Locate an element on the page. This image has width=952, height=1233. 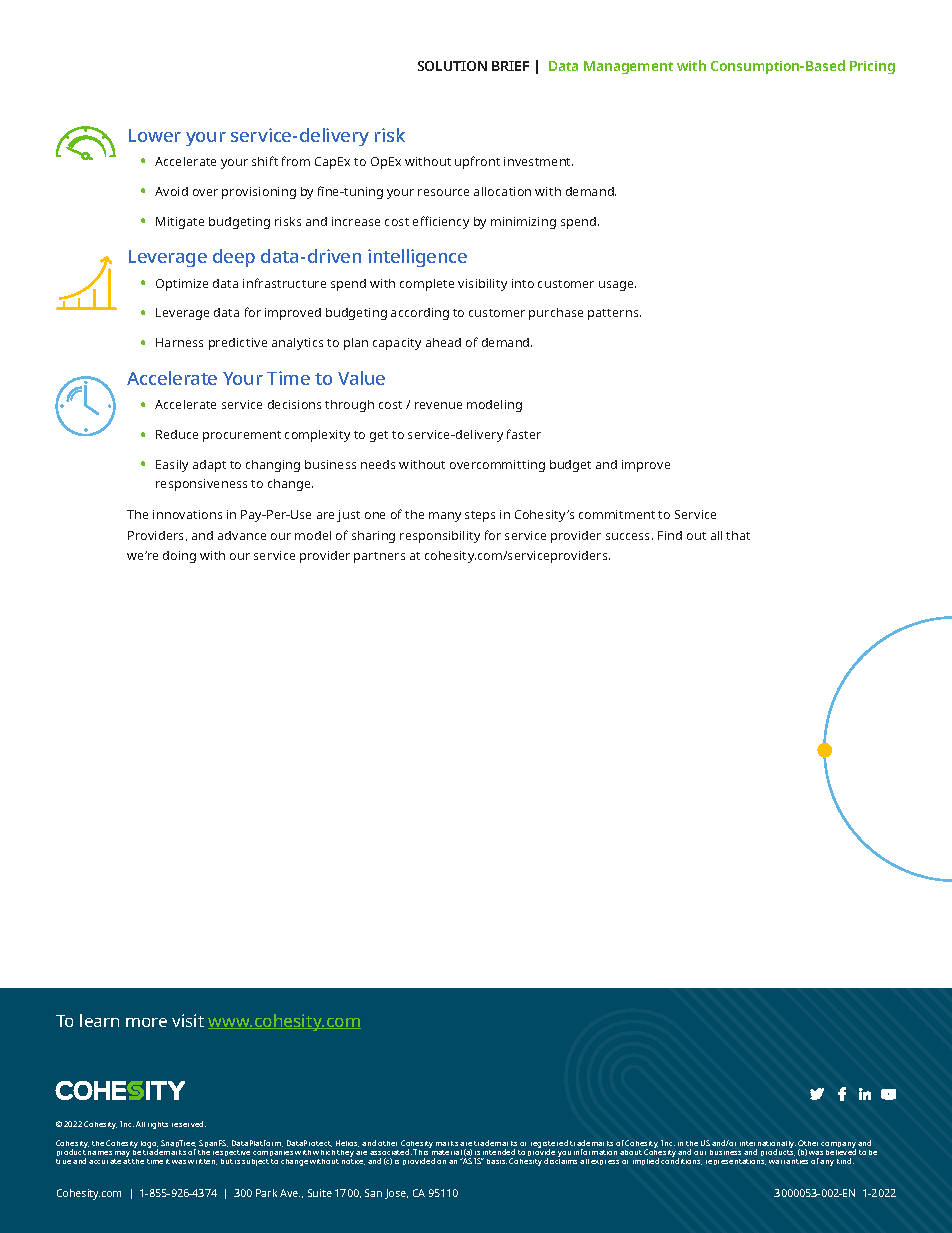
doing is located at coordinates (179, 557).
